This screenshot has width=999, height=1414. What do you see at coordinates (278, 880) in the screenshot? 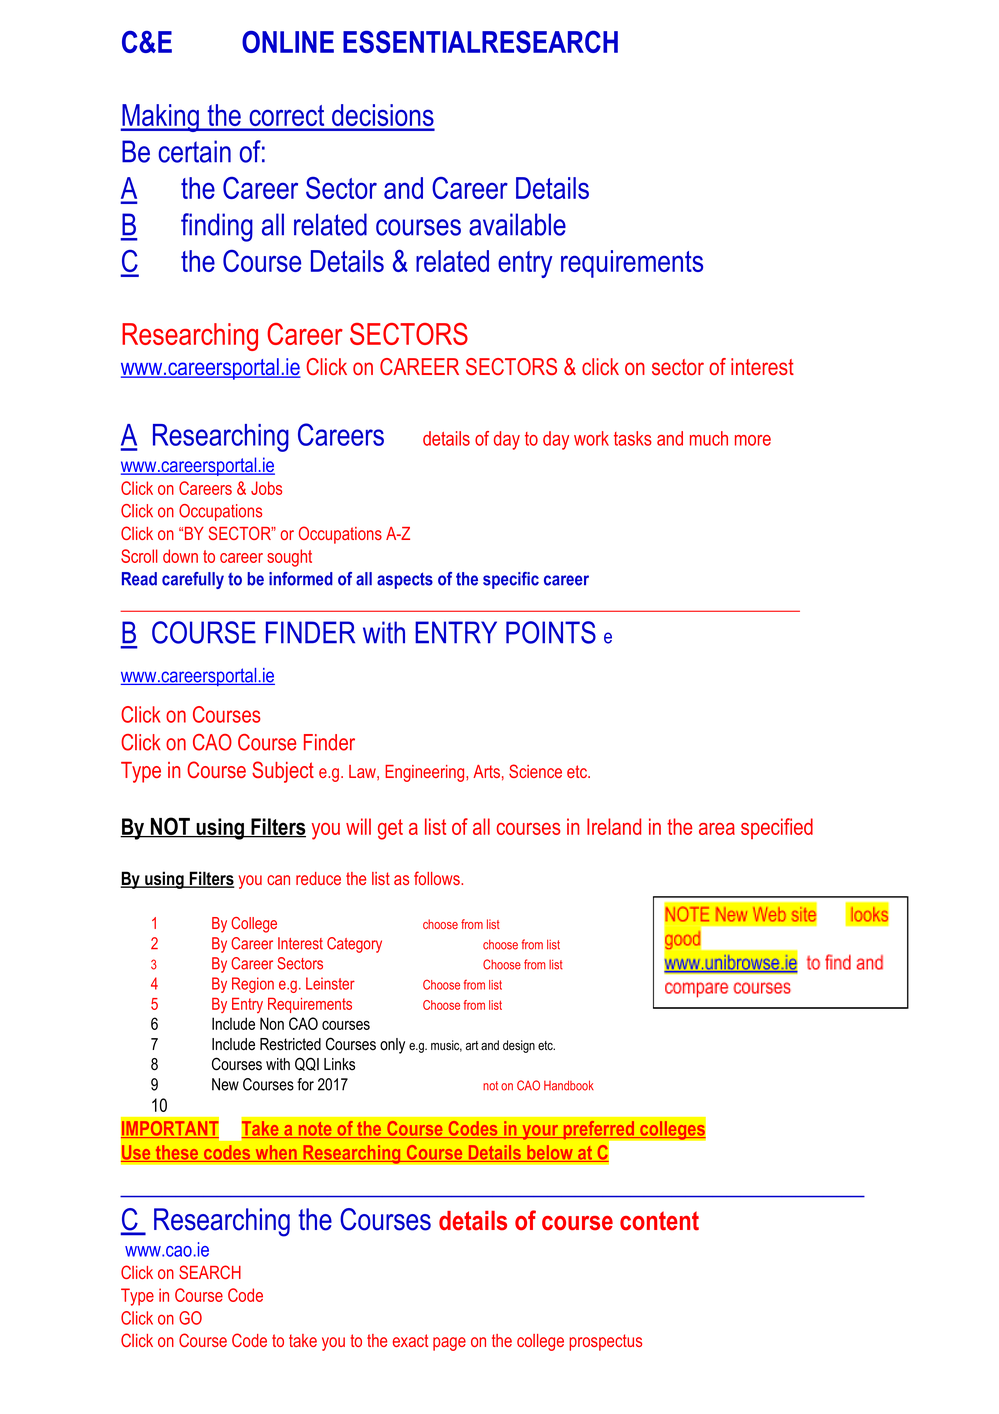
I see `can` at bounding box center [278, 880].
